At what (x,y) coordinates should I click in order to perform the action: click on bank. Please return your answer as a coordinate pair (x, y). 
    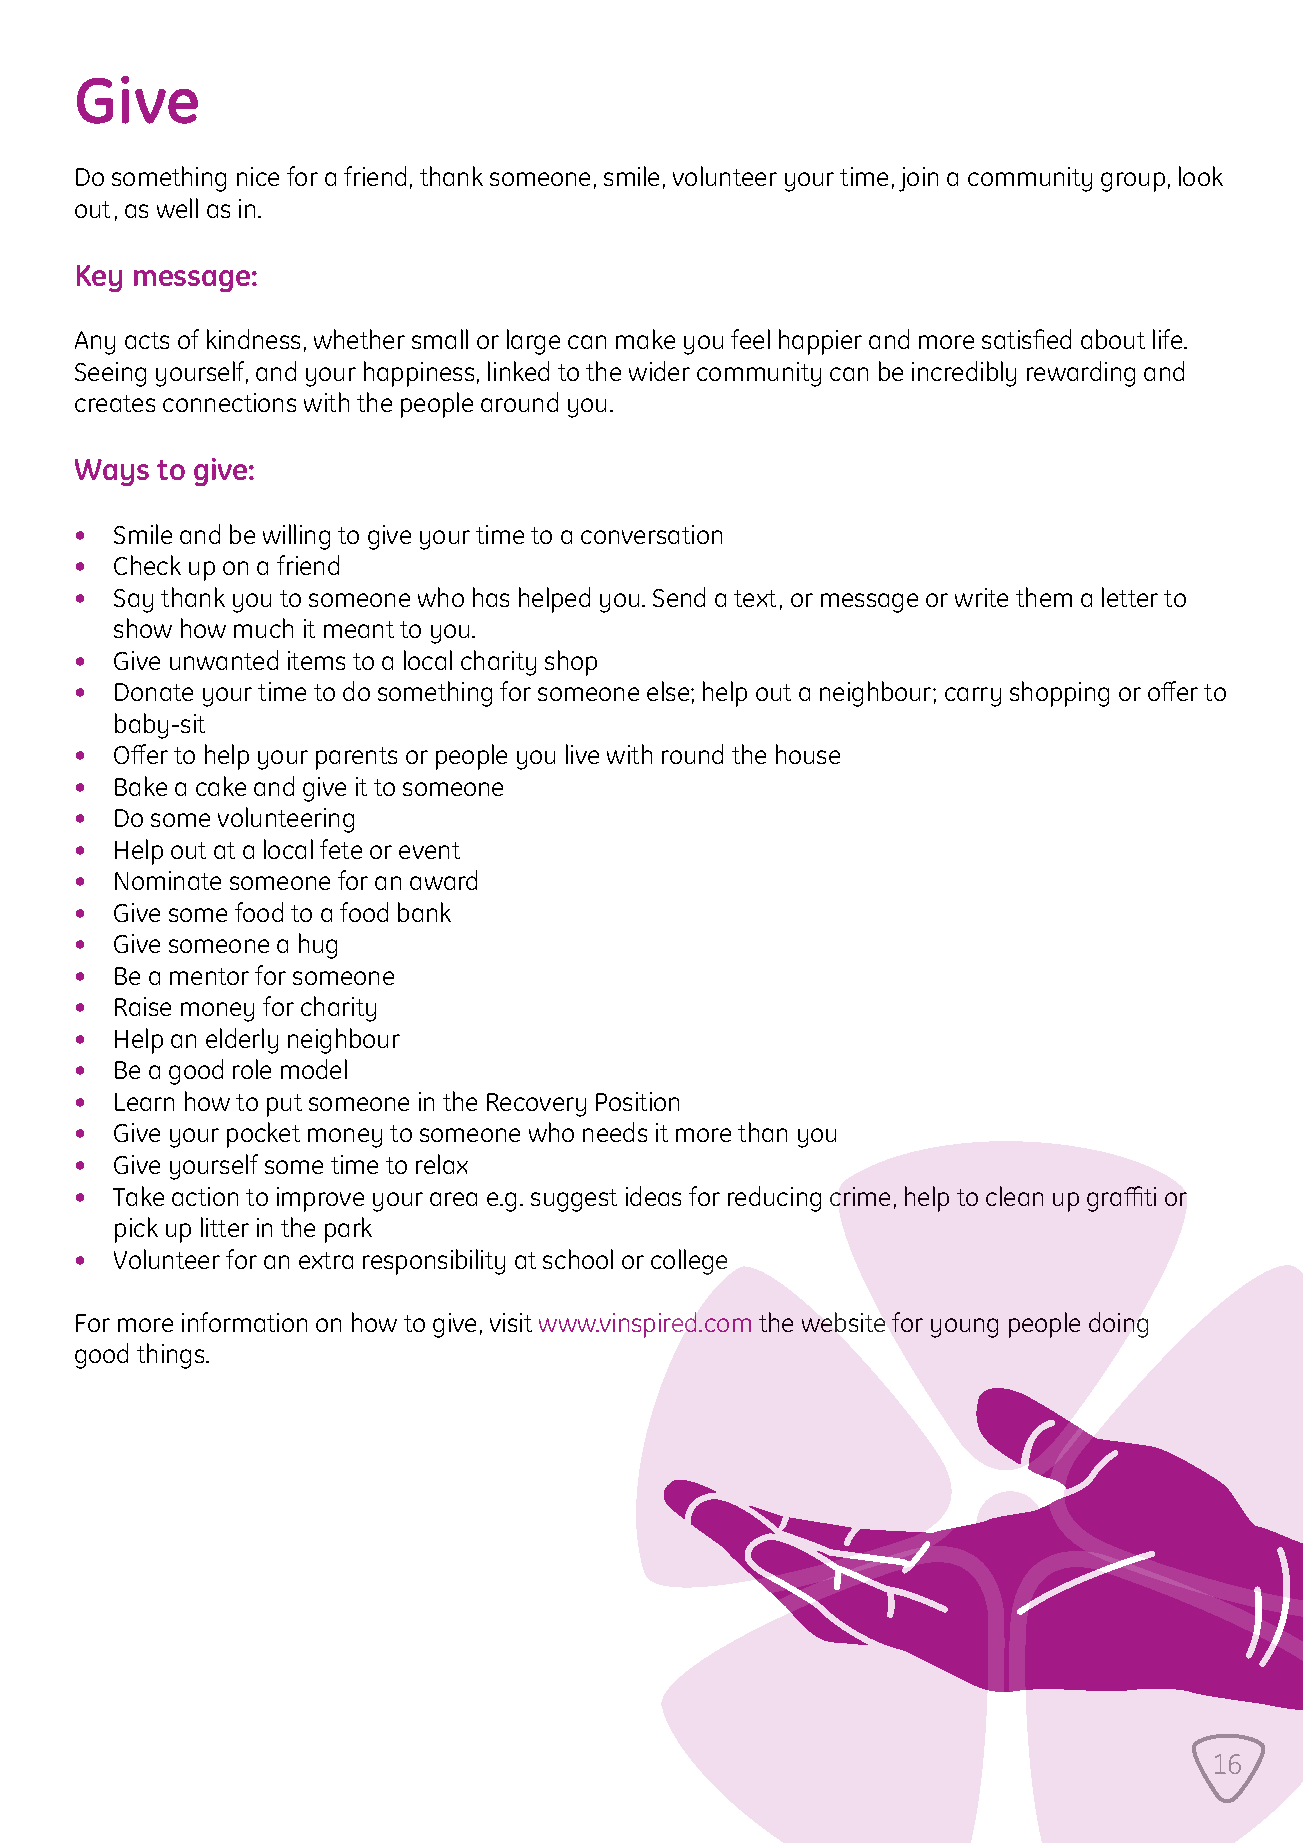
    Looking at the image, I should click on (424, 912).
